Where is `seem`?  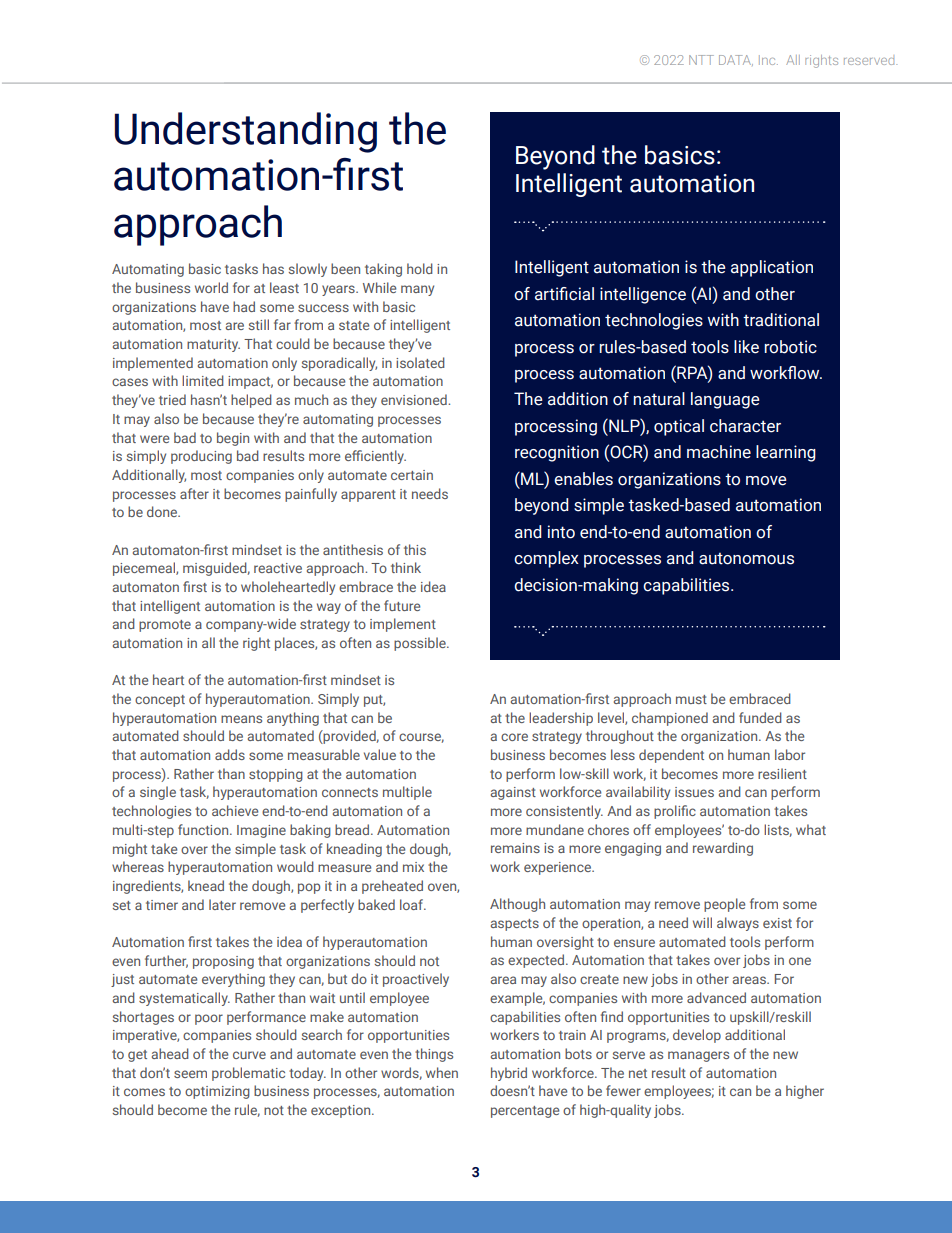
seem is located at coordinates (190, 1074).
